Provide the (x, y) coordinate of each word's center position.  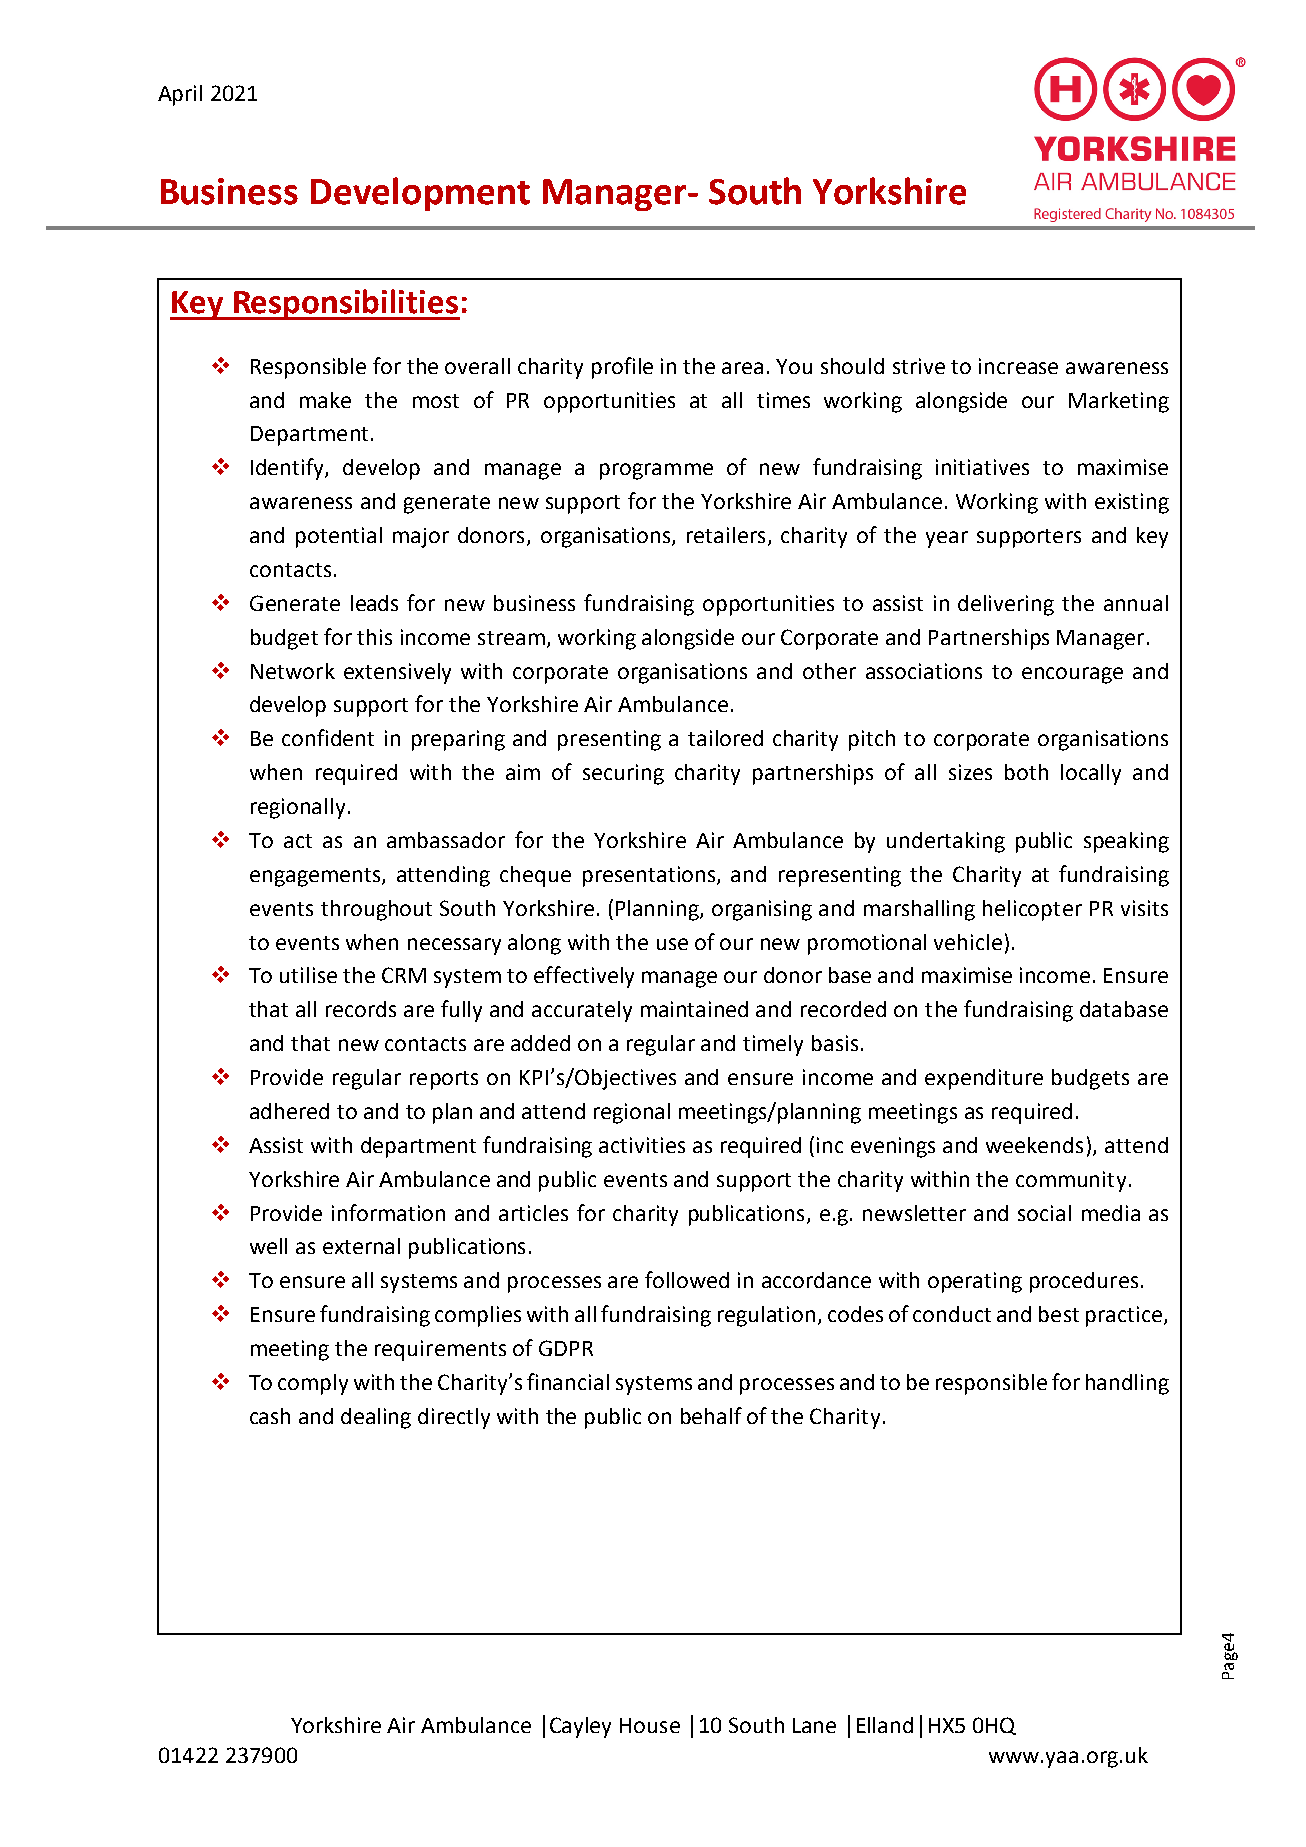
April (180, 95)
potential (339, 537)
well (268, 1246)
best (1059, 1314)
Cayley (580, 1727)
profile (622, 368)
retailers (726, 535)
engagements (316, 877)
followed (687, 1279)
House (650, 1725)
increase (1018, 366)
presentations (650, 876)
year (947, 539)
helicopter (1032, 910)
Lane (814, 1725)
